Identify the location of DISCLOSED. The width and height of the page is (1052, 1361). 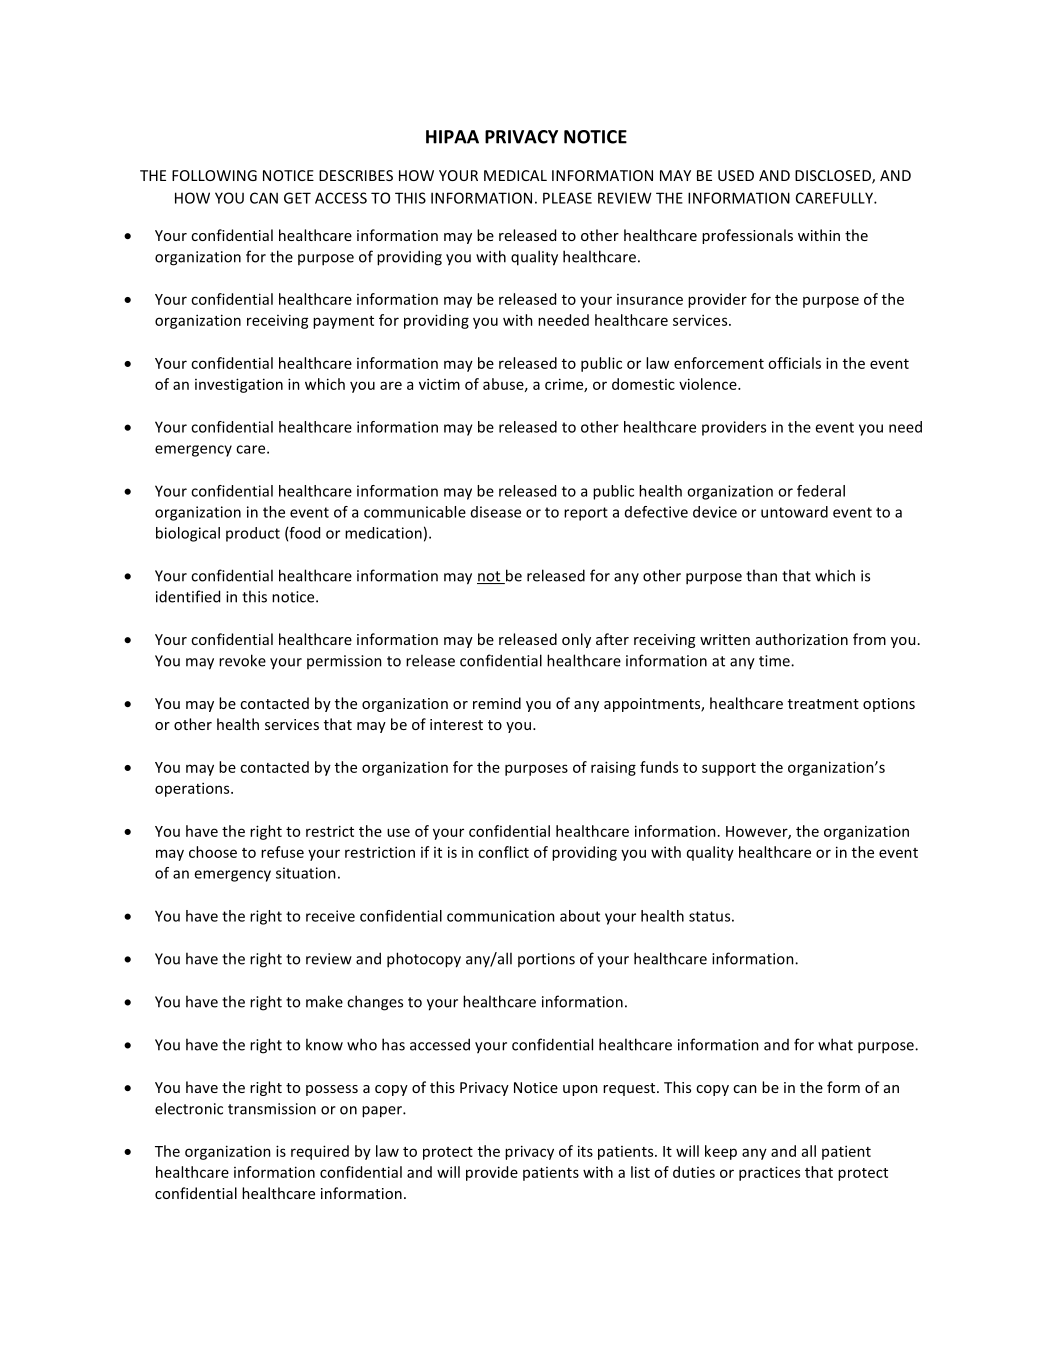
(834, 177).
